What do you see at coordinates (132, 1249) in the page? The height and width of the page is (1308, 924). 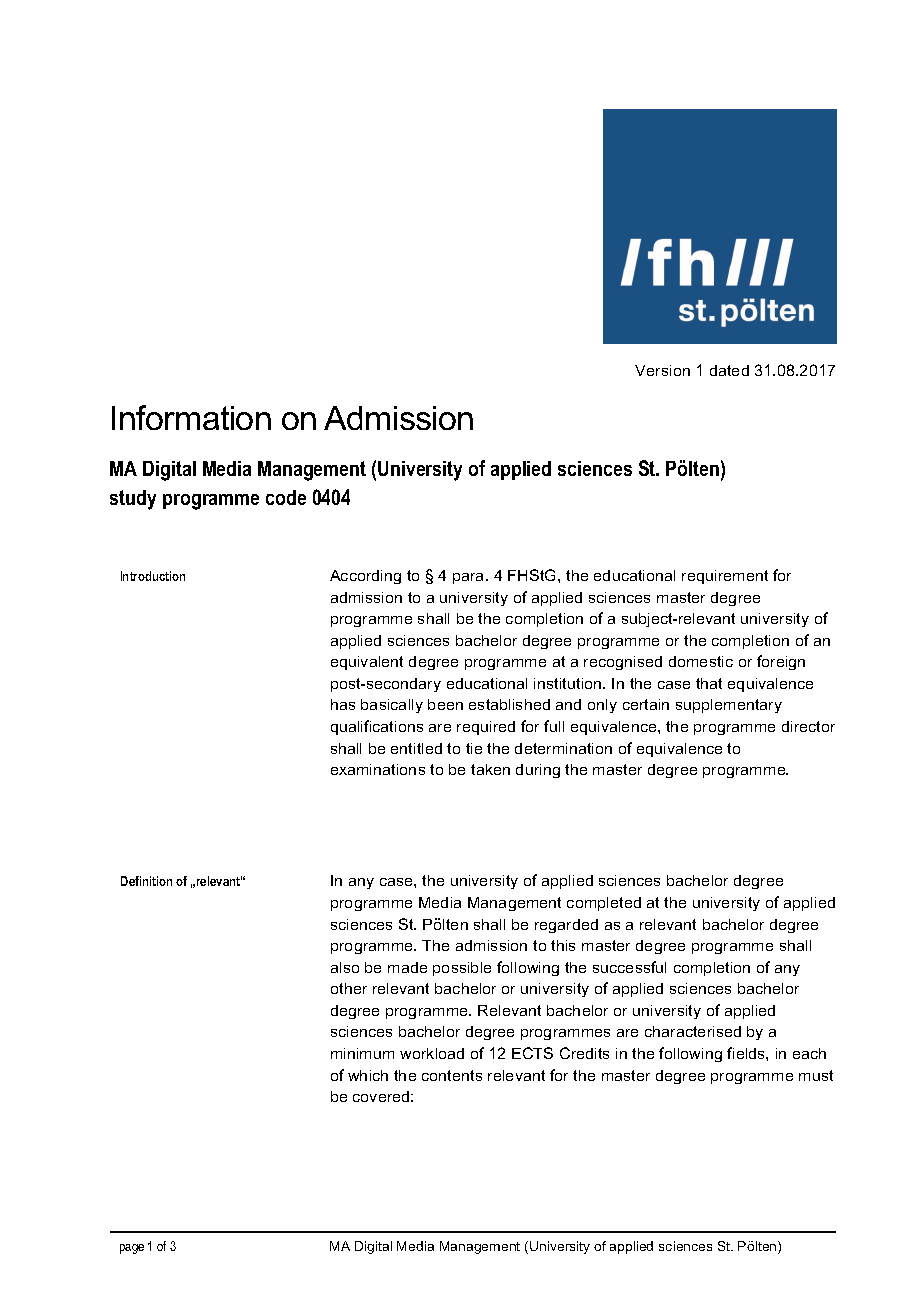 I see `page` at bounding box center [132, 1249].
